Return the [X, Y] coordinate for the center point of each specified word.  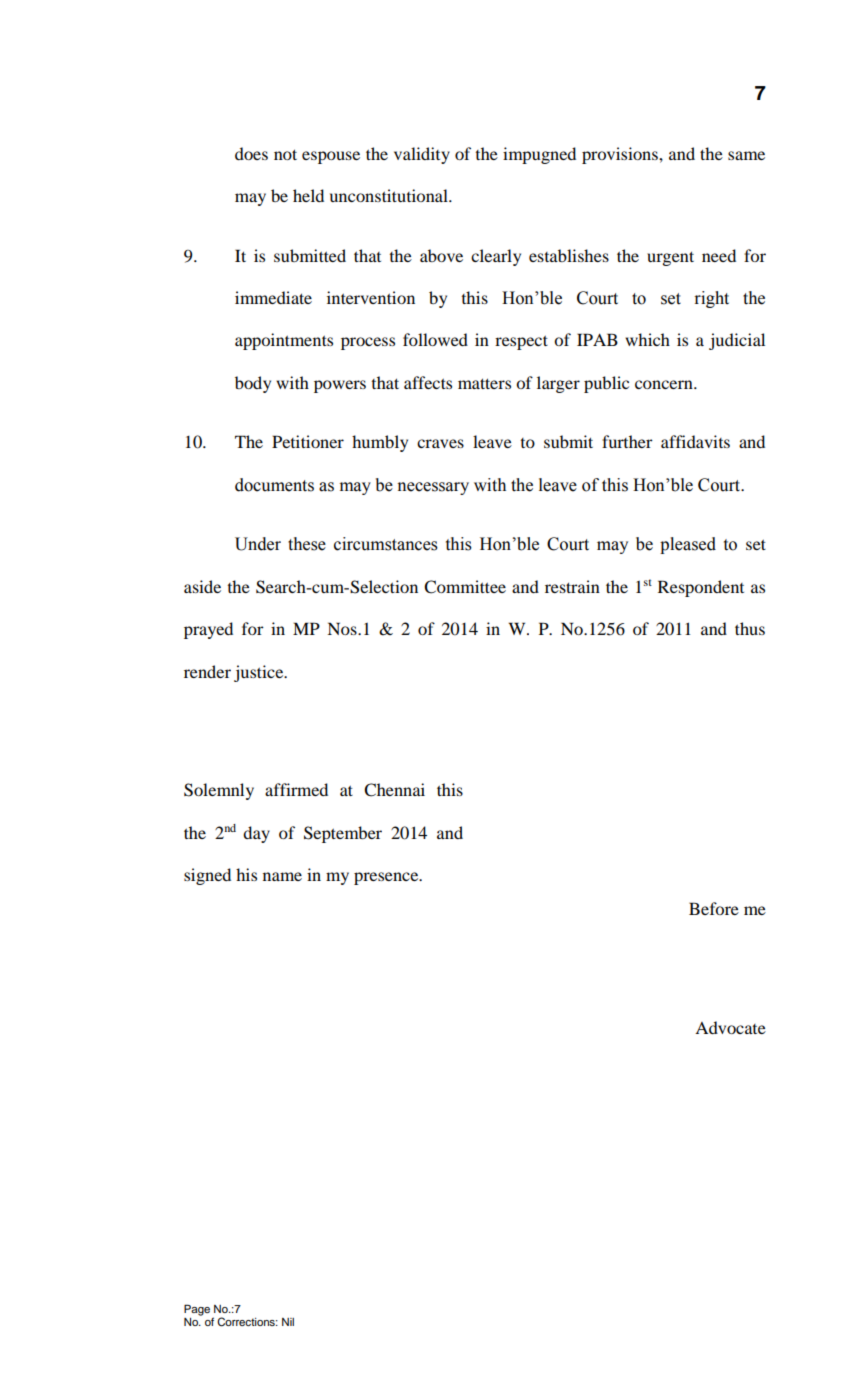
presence [387, 878]
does [251, 153]
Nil [288, 1322]
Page [197, 1310]
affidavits [695, 441]
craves [440, 443]
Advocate [730, 1027]
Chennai [394, 790]
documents [274, 485]
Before [714, 908]
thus [750, 628]
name [282, 876]
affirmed [296, 789]
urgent [670, 258]
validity [422, 155]
